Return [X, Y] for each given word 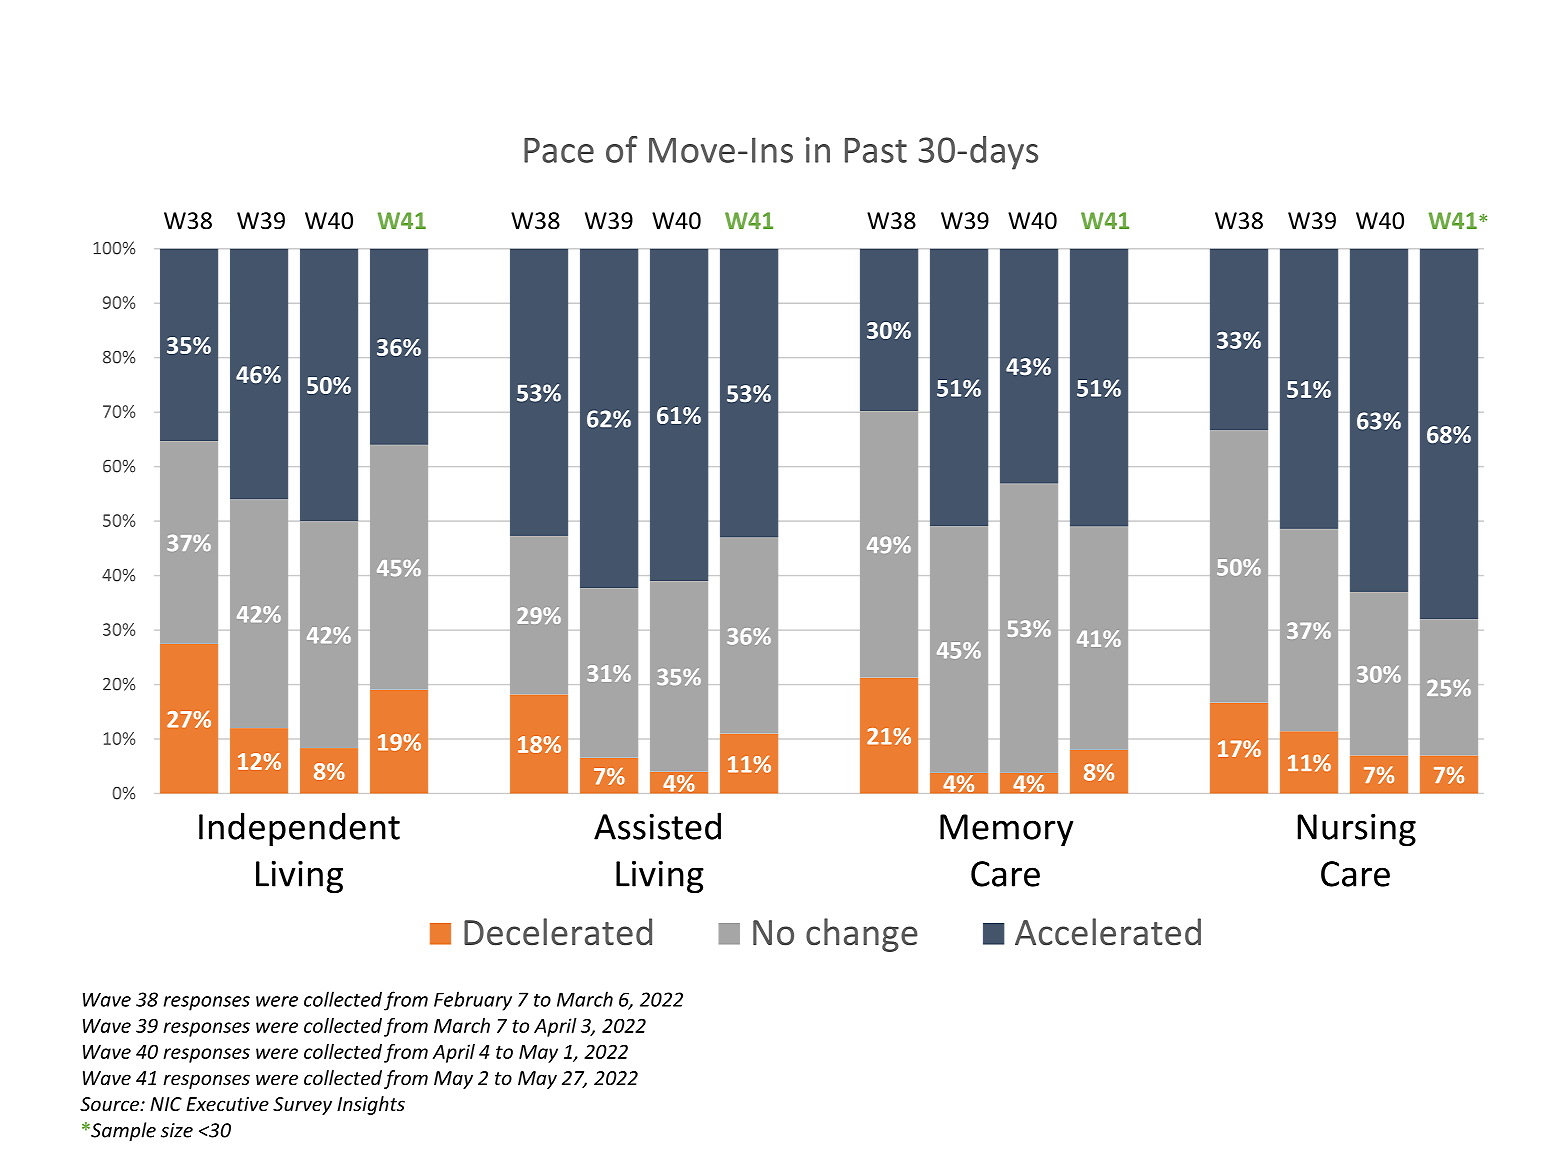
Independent [299, 829]
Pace [559, 150]
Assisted [657, 826]
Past [876, 150]
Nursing [1356, 830]
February [473, 1001]
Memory [1007, 830]
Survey [302, 1106]
